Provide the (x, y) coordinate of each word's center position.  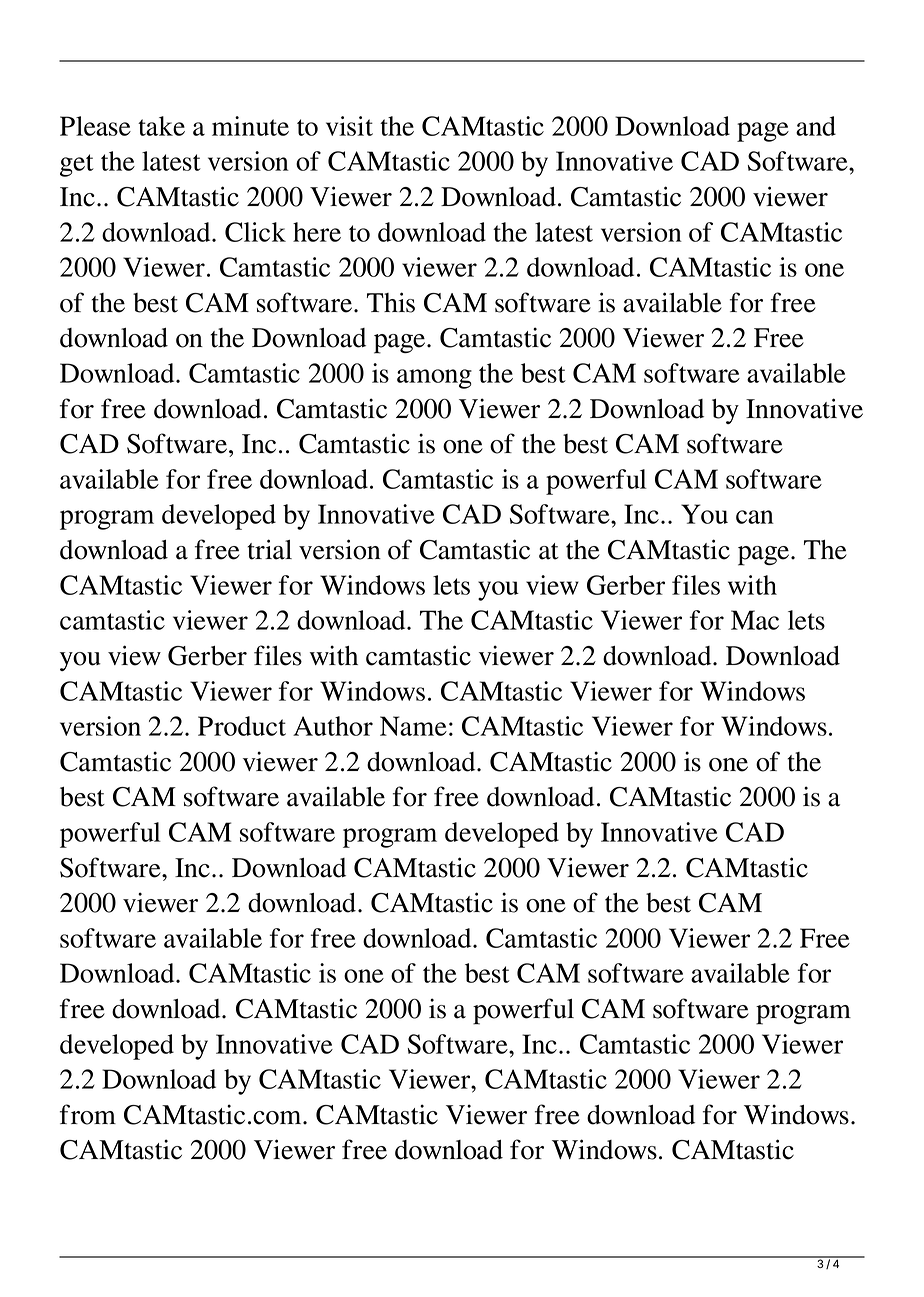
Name (413, 726)
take (161, 126)
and (816, 126)
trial (269, 549)
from (88, 1114)
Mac (755, 620)
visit (349, 126)
